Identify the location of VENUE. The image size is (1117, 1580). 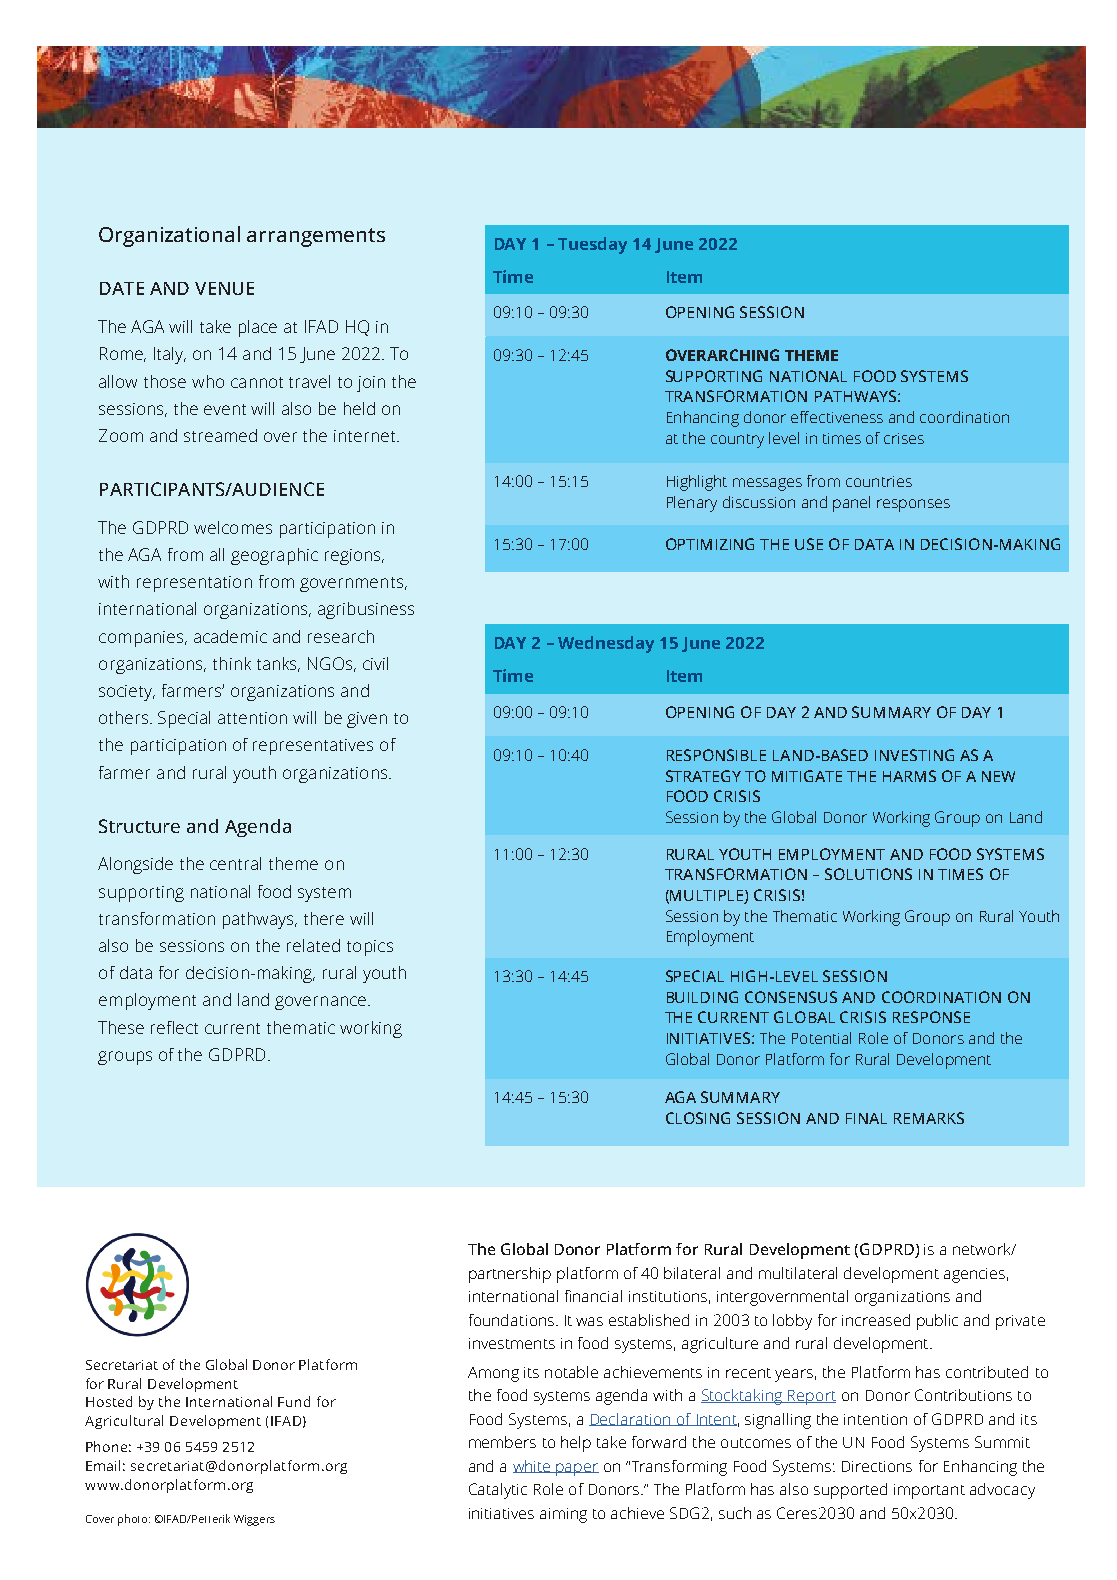
(224, 288).
